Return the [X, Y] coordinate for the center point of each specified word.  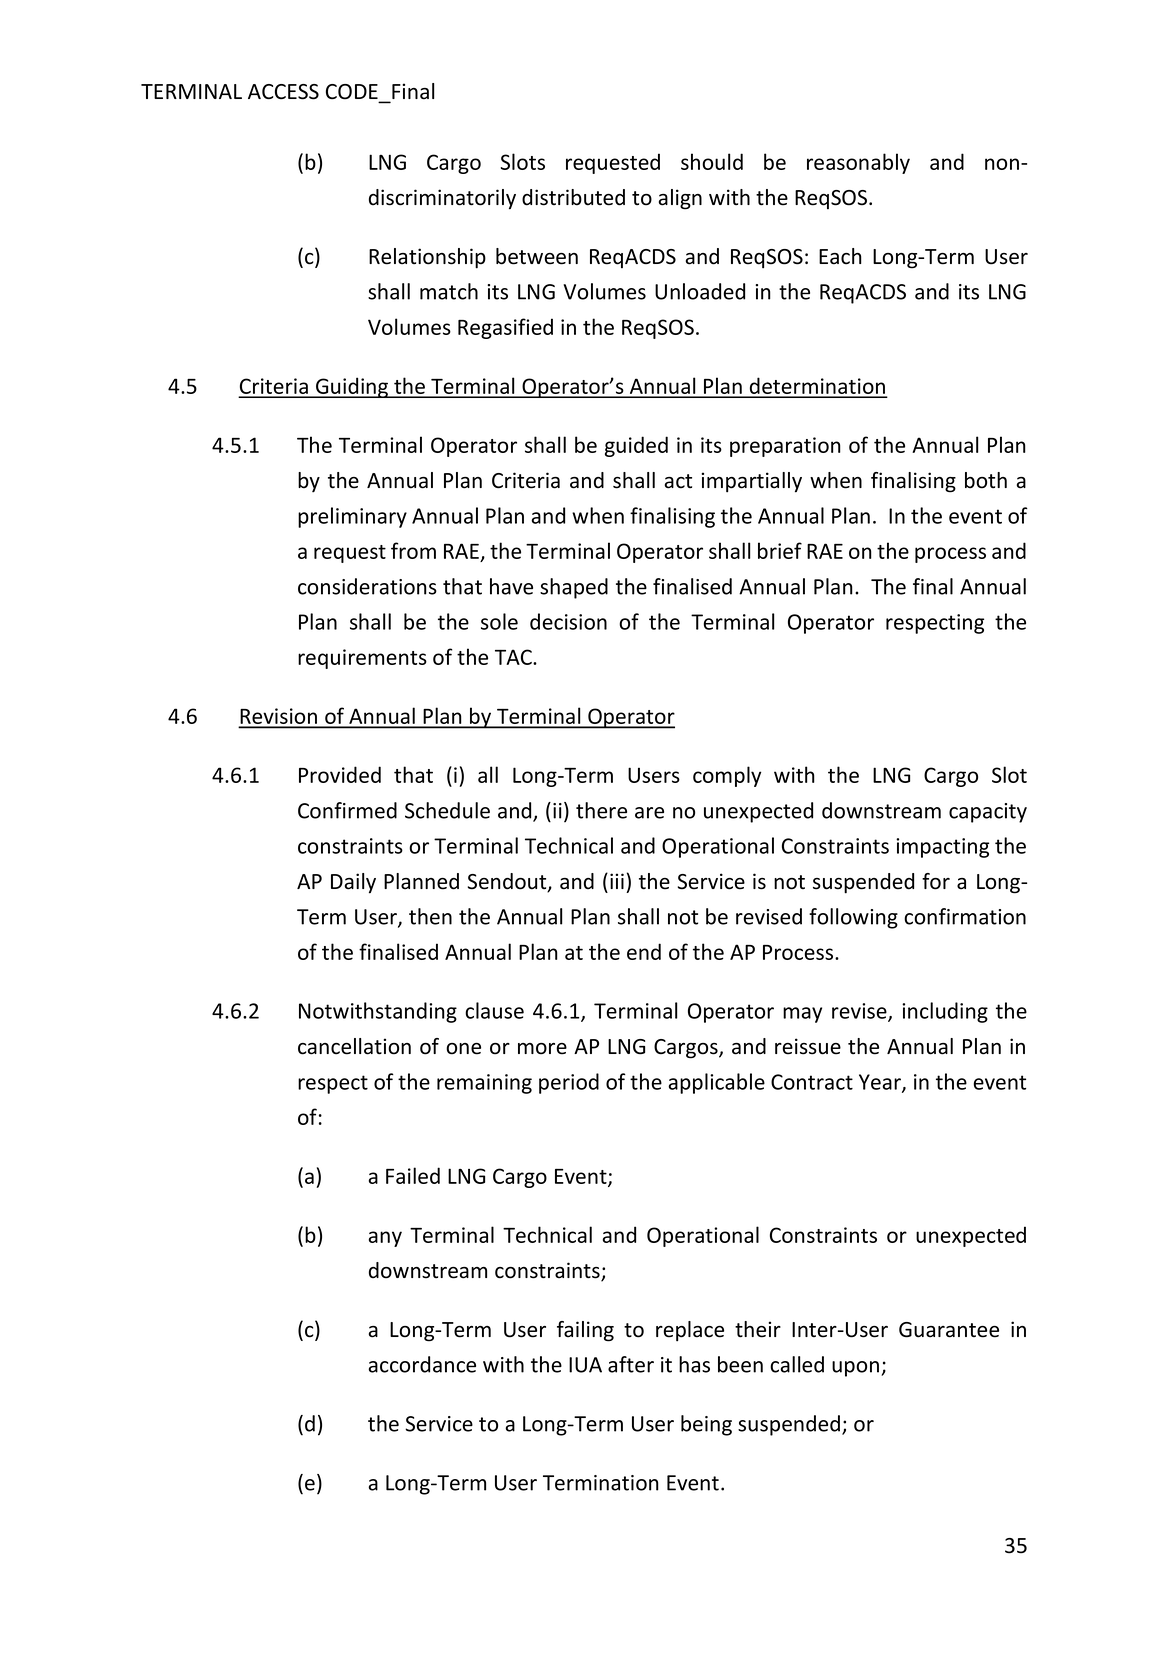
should [712, 161]
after [631, 1364]
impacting [942, 848]
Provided [340, 774]
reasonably [858, 163]
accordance [422, 1364]
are [649, 813]
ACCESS [283, 92]
